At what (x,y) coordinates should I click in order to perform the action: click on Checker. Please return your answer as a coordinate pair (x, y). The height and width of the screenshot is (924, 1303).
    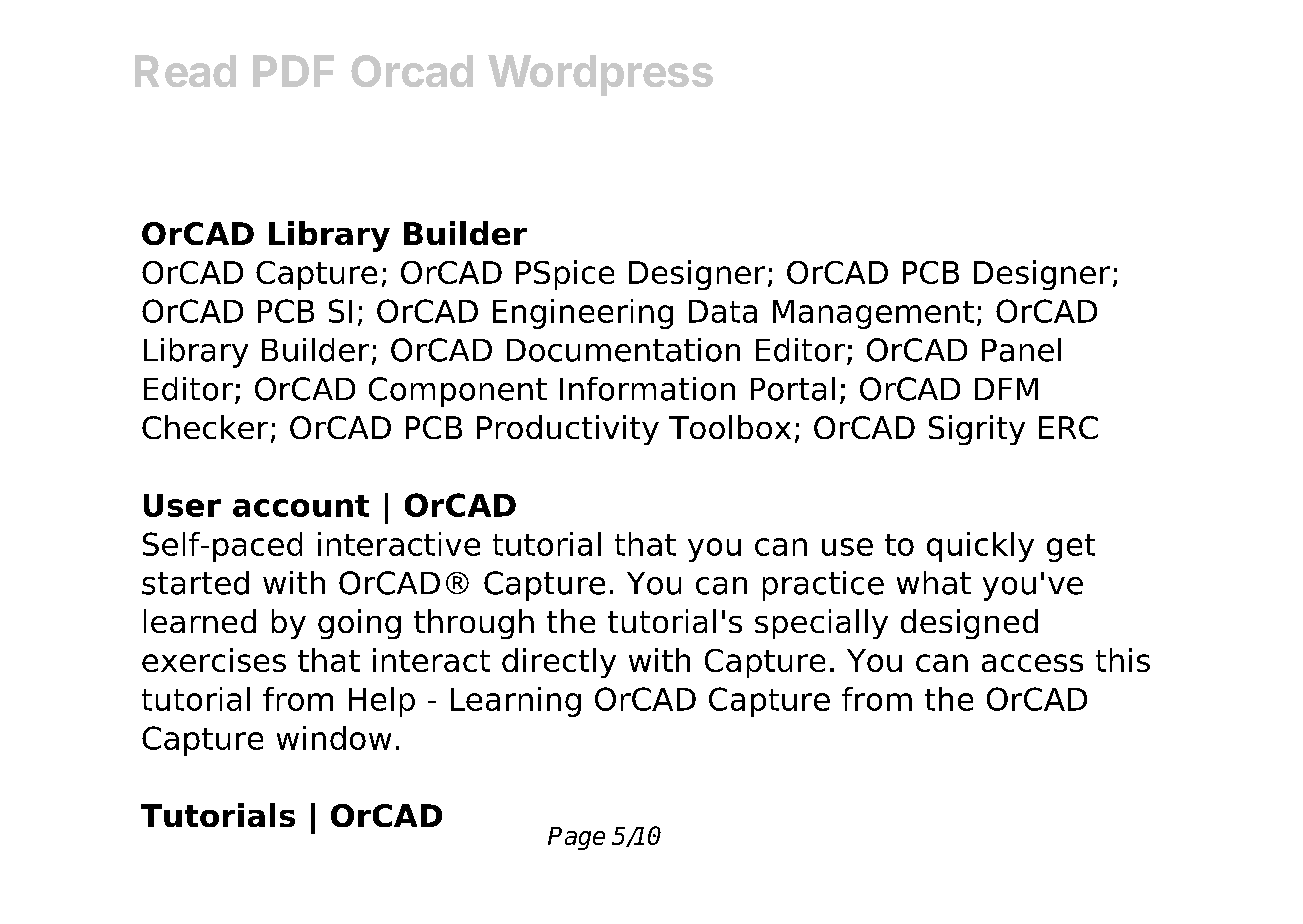
    Looking at the image, I should click on (205, 427).
